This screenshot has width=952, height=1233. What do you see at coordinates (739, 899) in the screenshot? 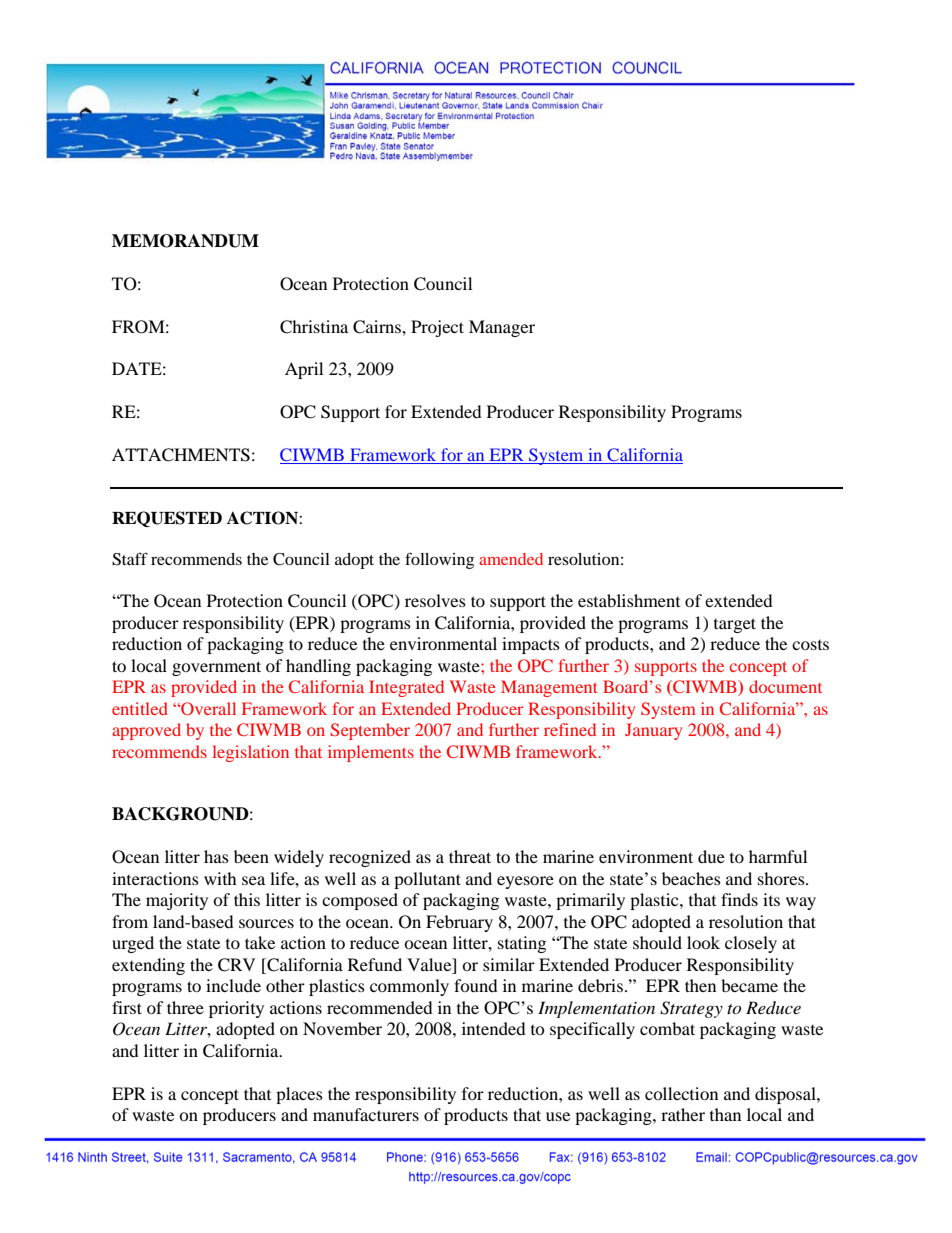
I see `finds` at bounding box center [739, 899].
